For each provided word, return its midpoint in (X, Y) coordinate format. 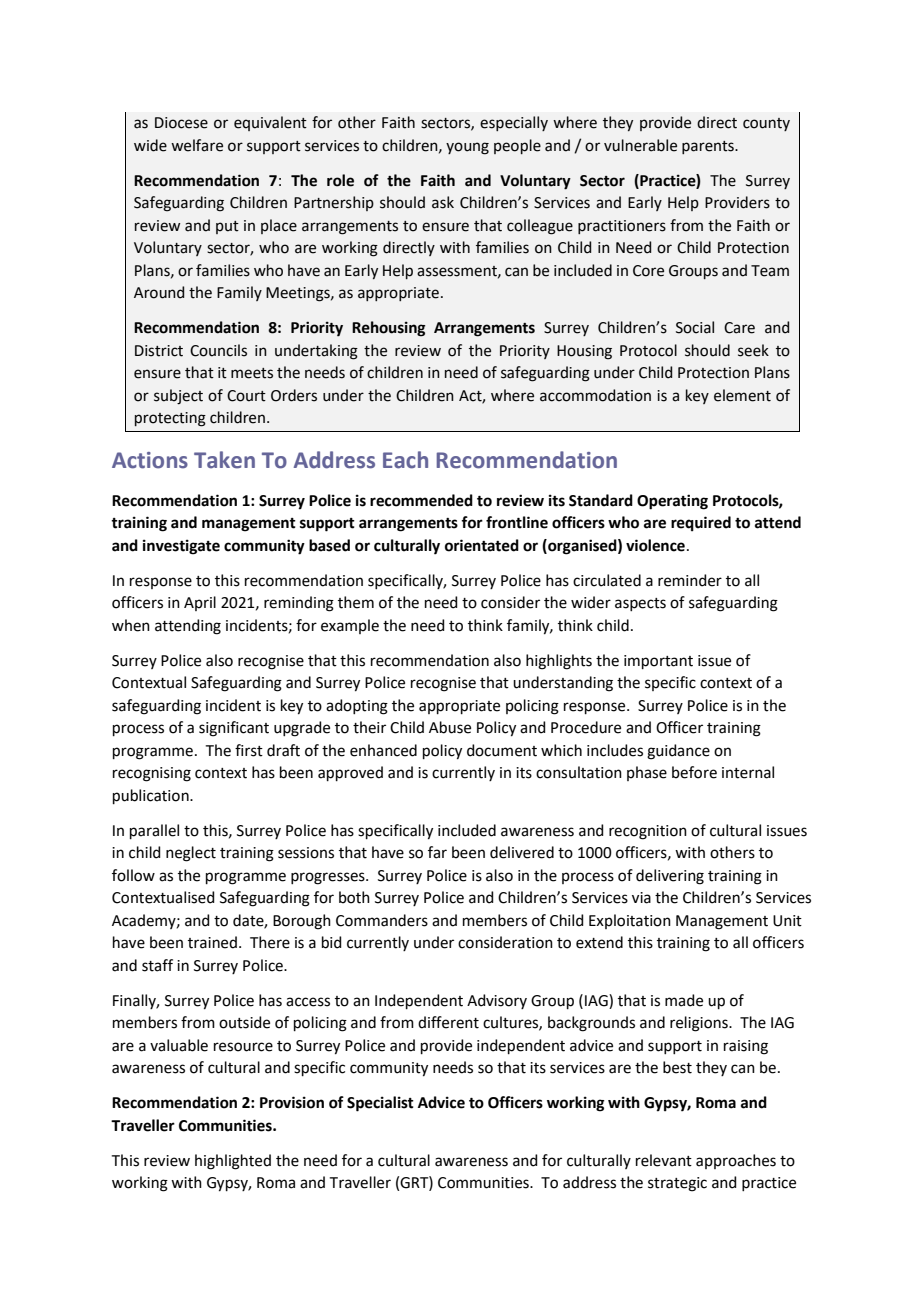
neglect (191, 854)
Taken (224, 460)
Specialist (380, 1104)
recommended (421, 500)
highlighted (233, 1162)
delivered (522, 852)
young (467, 148)
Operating (672, 502)
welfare (197, 145)
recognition (648, 832)
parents (709, 147)
